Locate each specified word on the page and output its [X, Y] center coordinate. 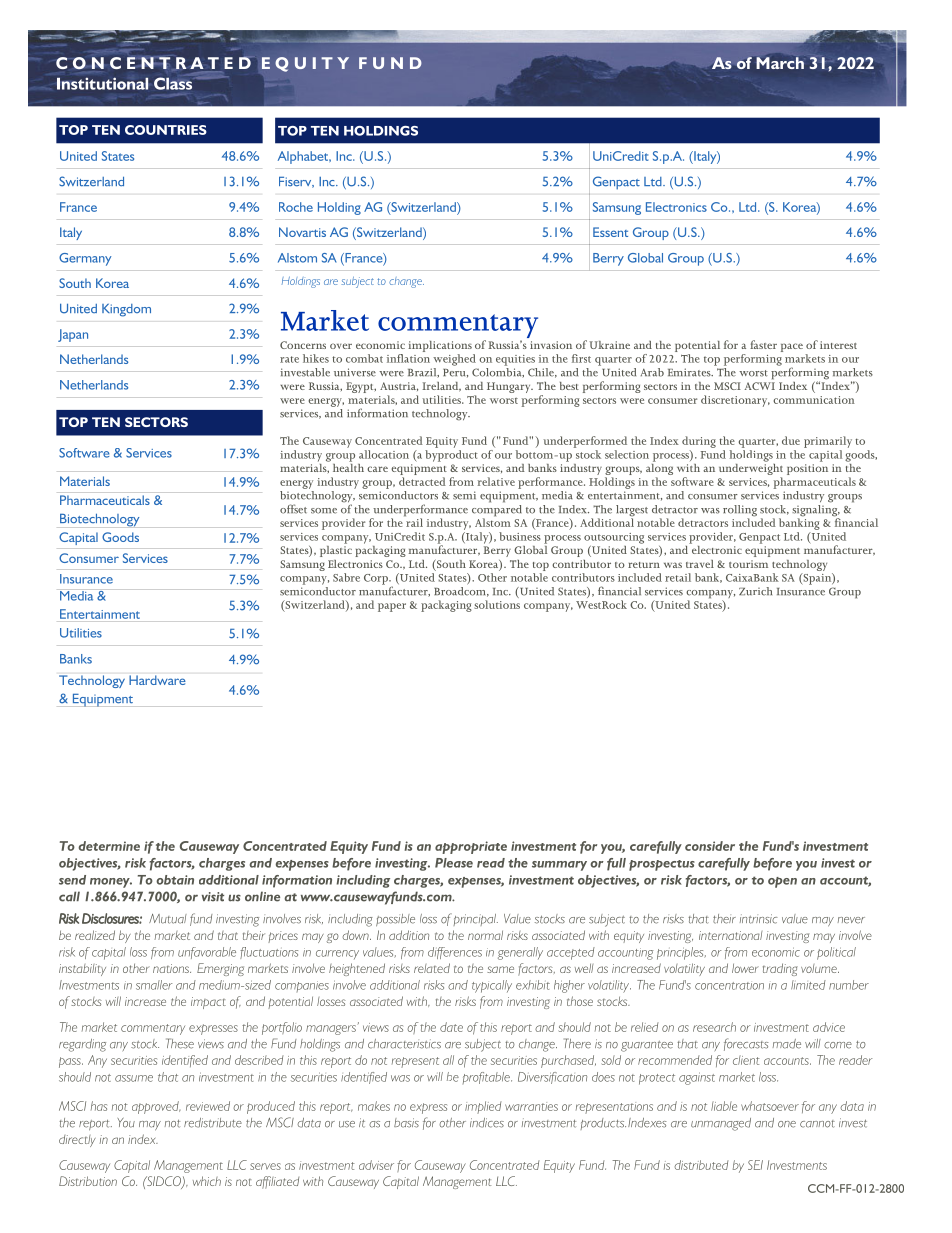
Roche [296, 207]
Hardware [157, 680]
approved [156, 1107]
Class [173, 83]
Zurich [755, 591]
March [779, 62]
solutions [497, 604]
